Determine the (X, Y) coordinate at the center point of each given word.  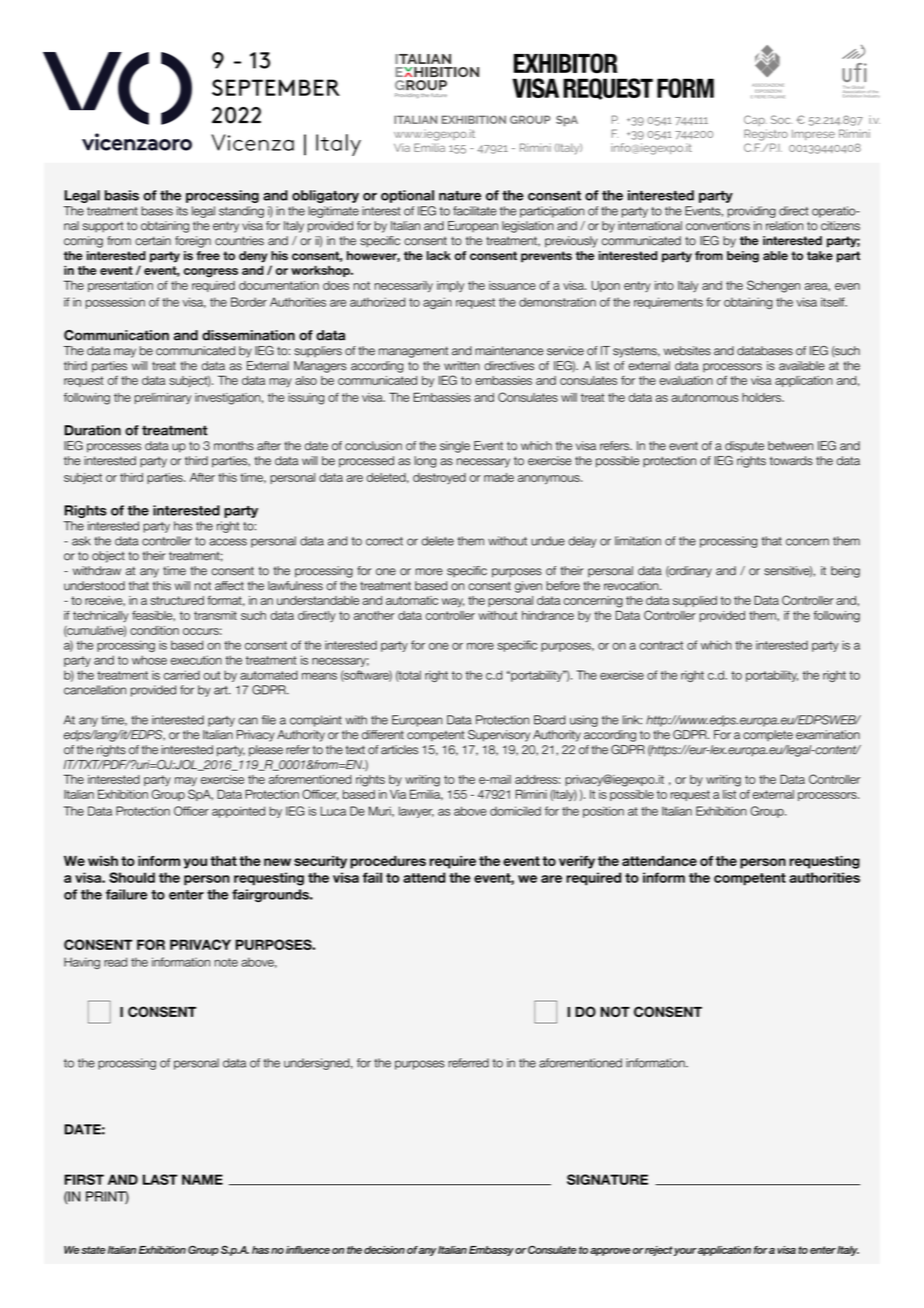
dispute (744, 447)
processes (114, 448)
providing (751, 212)
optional (407, 196)
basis (122, 195)
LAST (160, 1179)
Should (132, 877)
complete (768, 735)
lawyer (416, 812)
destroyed (439, 478)
